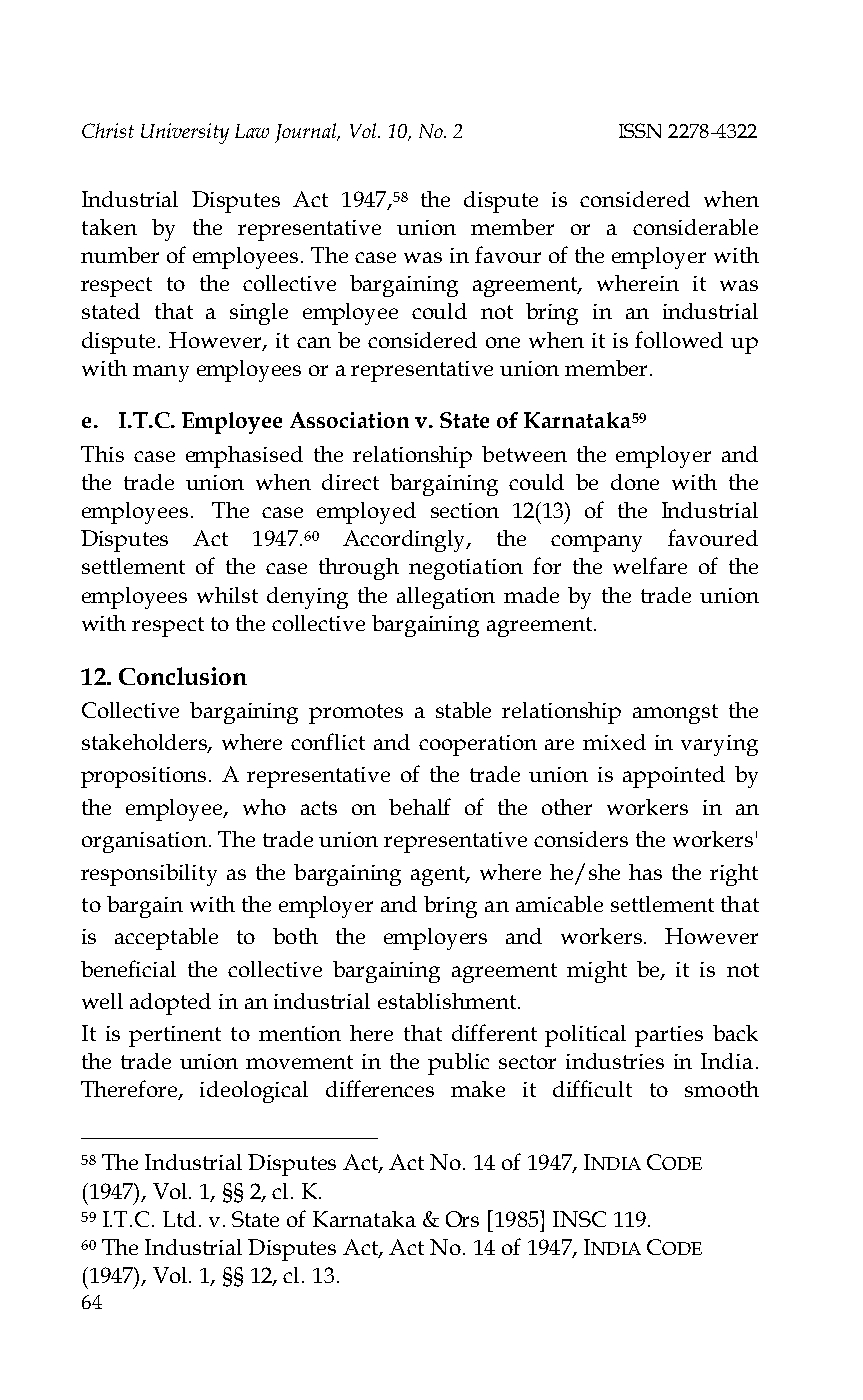  I want to click on organisation, so click(144, 842).
